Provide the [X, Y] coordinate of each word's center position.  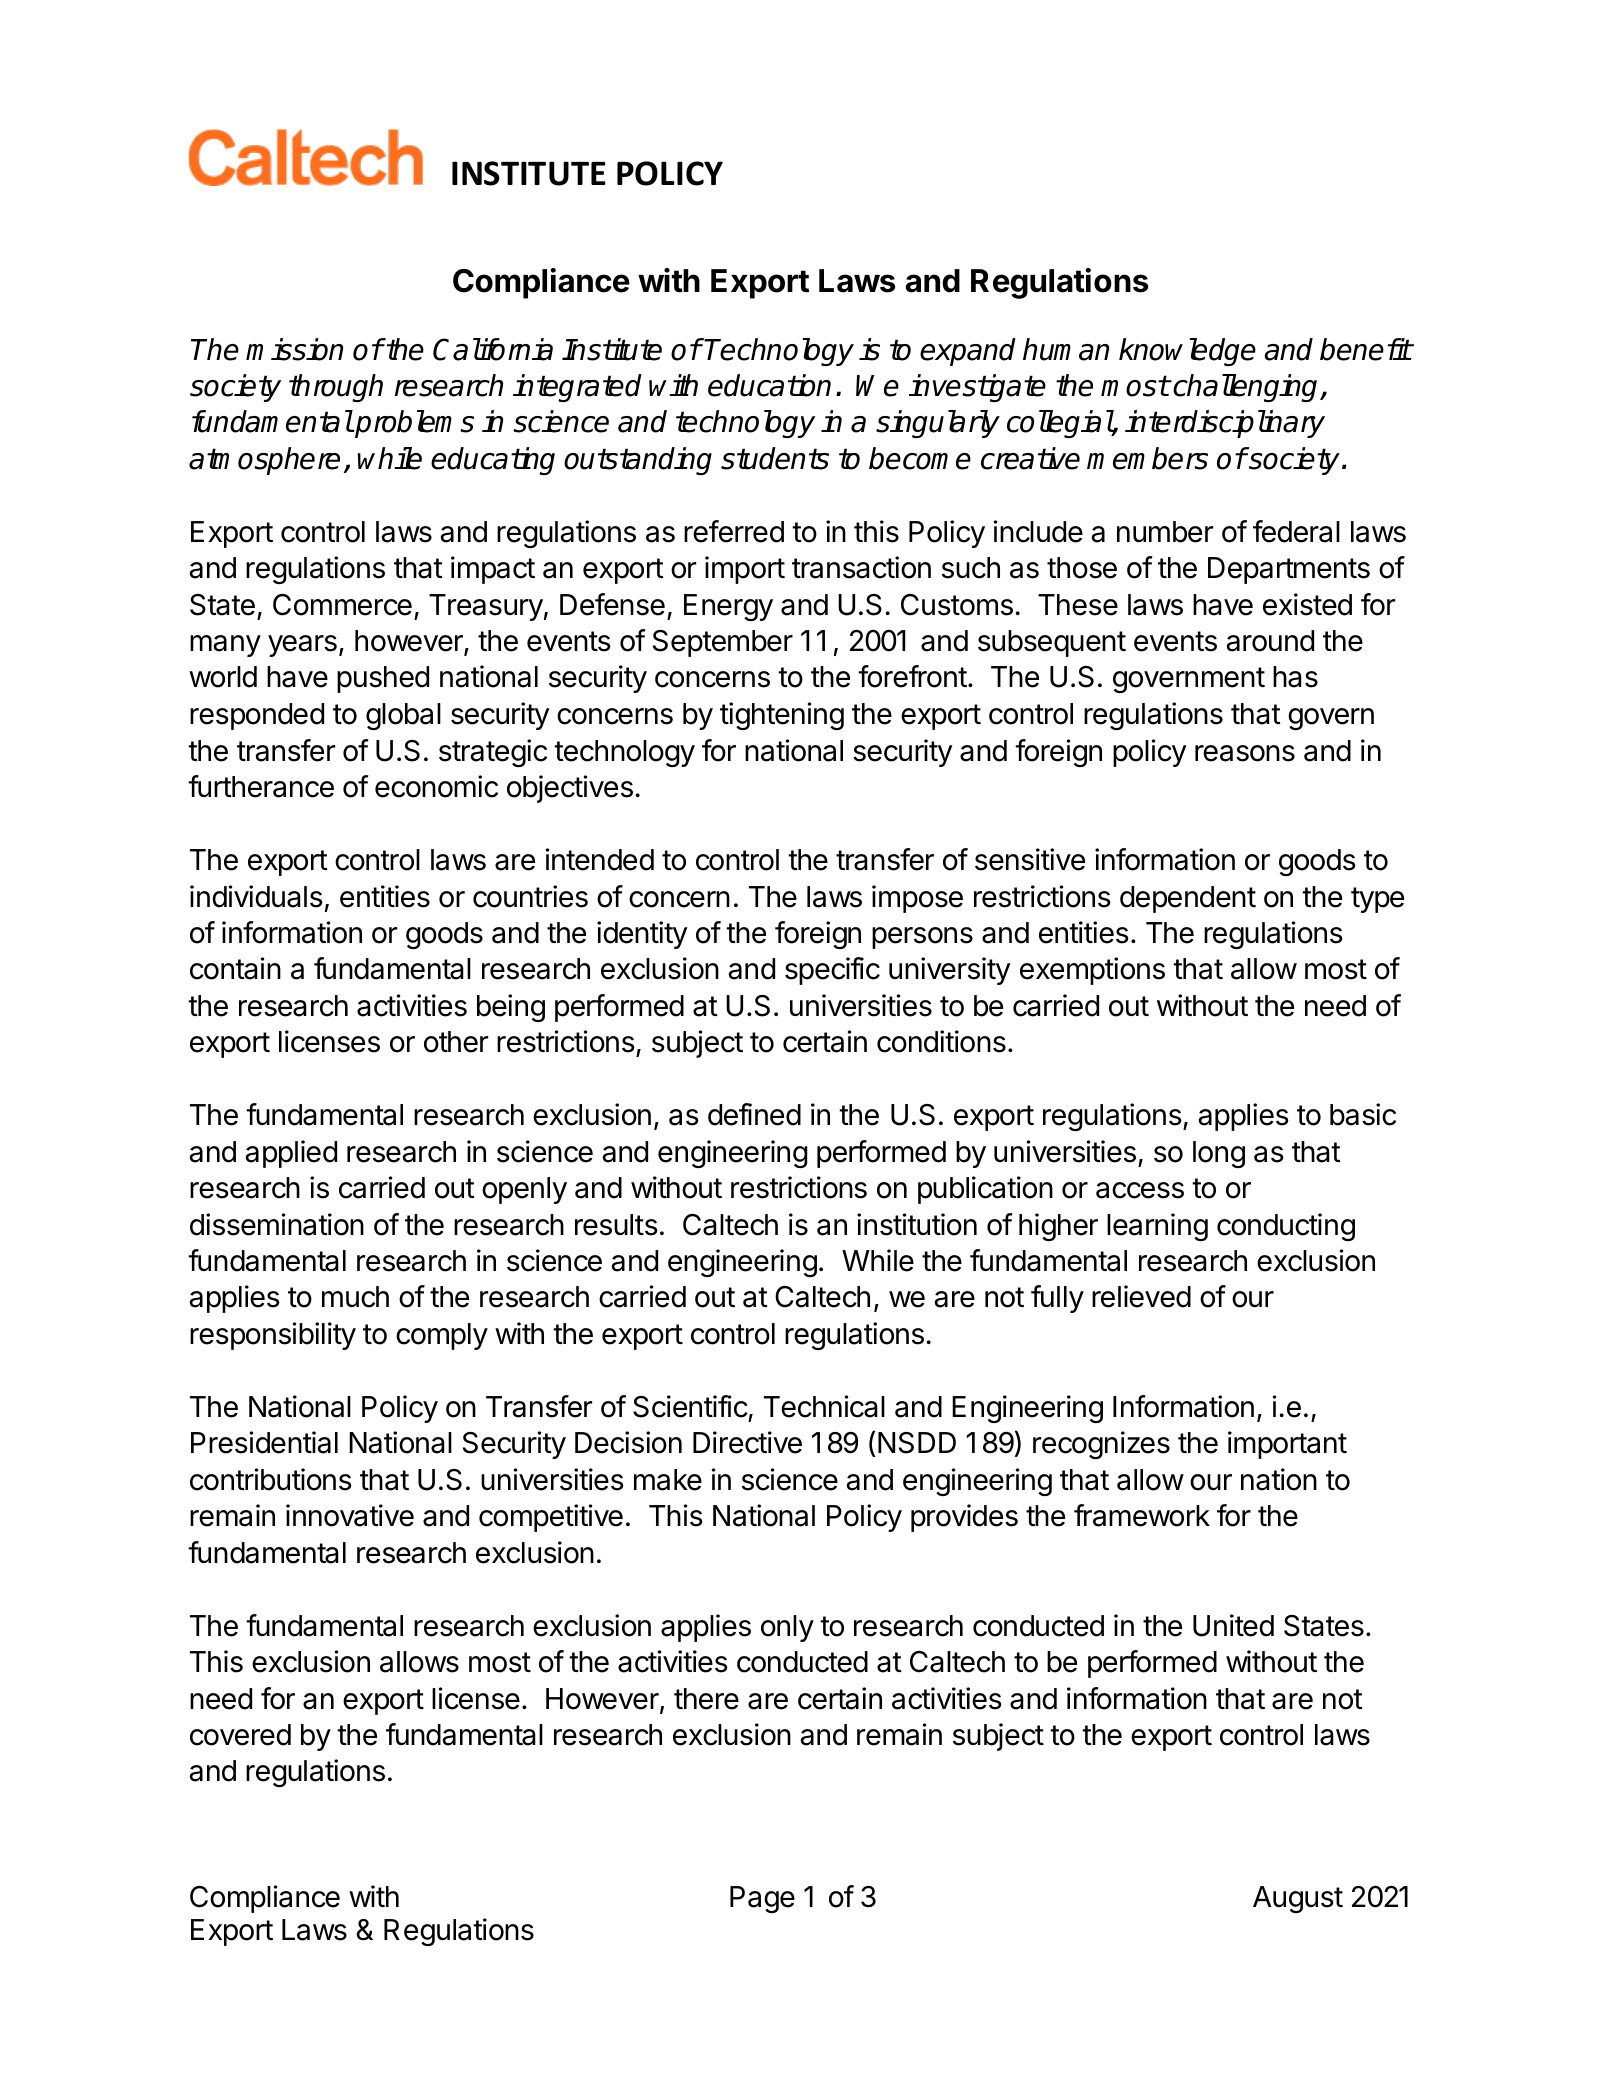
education [769, 385]
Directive [747, 1442]
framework [1142, 1515]
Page [762, 1899]
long [1219, 1154]
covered [240, 1735]
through [336, 388]
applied [291, 1154]
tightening [782, 716]
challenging [1246, 388]
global [403, 716]
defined [754, 1114]
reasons [1245, 753]
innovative [350, 1515]
